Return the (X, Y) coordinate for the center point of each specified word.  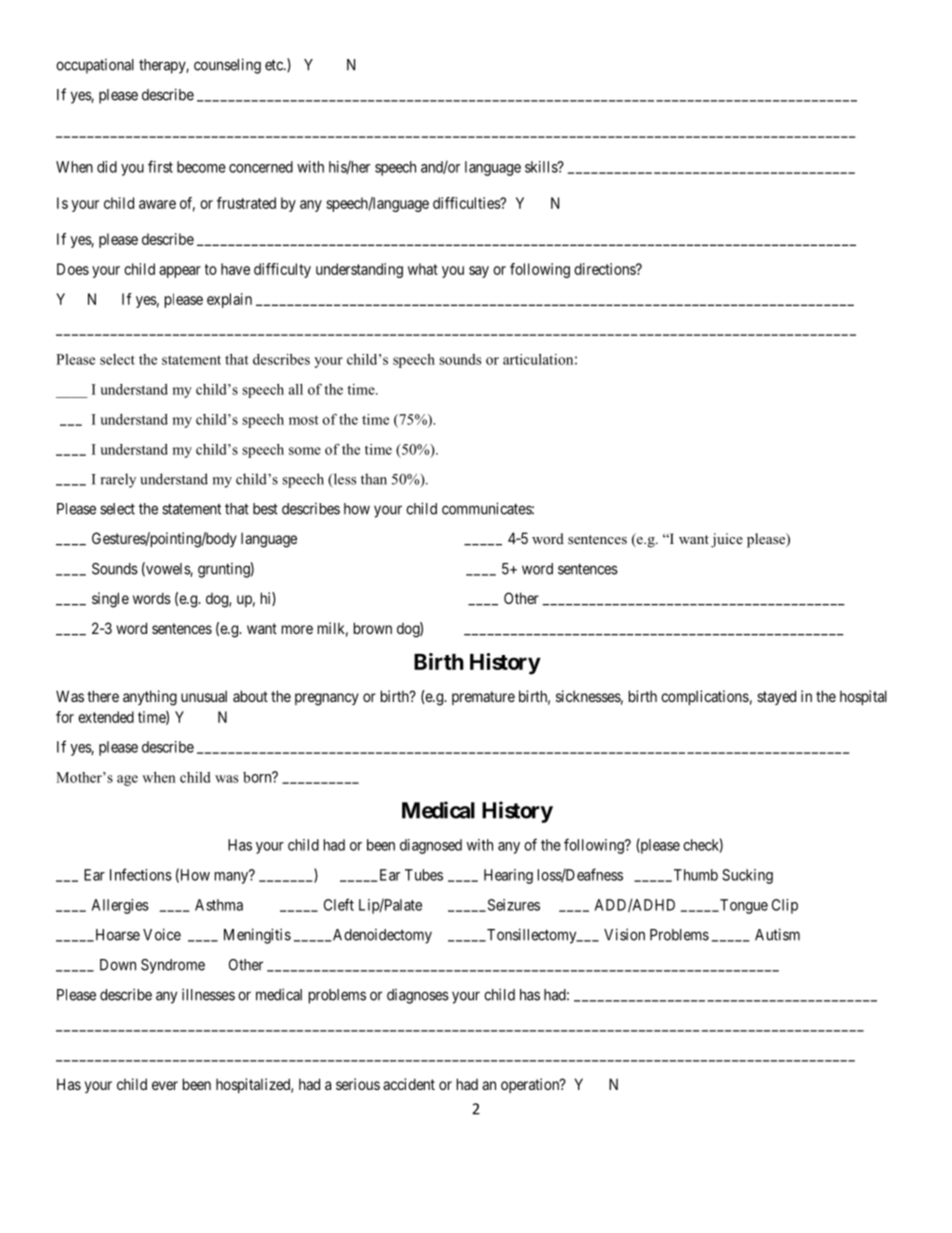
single (110, 600)
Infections (141, 874)
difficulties (467, 203)
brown (373, 628)
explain (229, 300)
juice (727, 540)
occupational (95, 66)
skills (542, 167)
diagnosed (431, 846)
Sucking (747, 876)
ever (165, 1085)
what (423, 269)
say (479, 272)
